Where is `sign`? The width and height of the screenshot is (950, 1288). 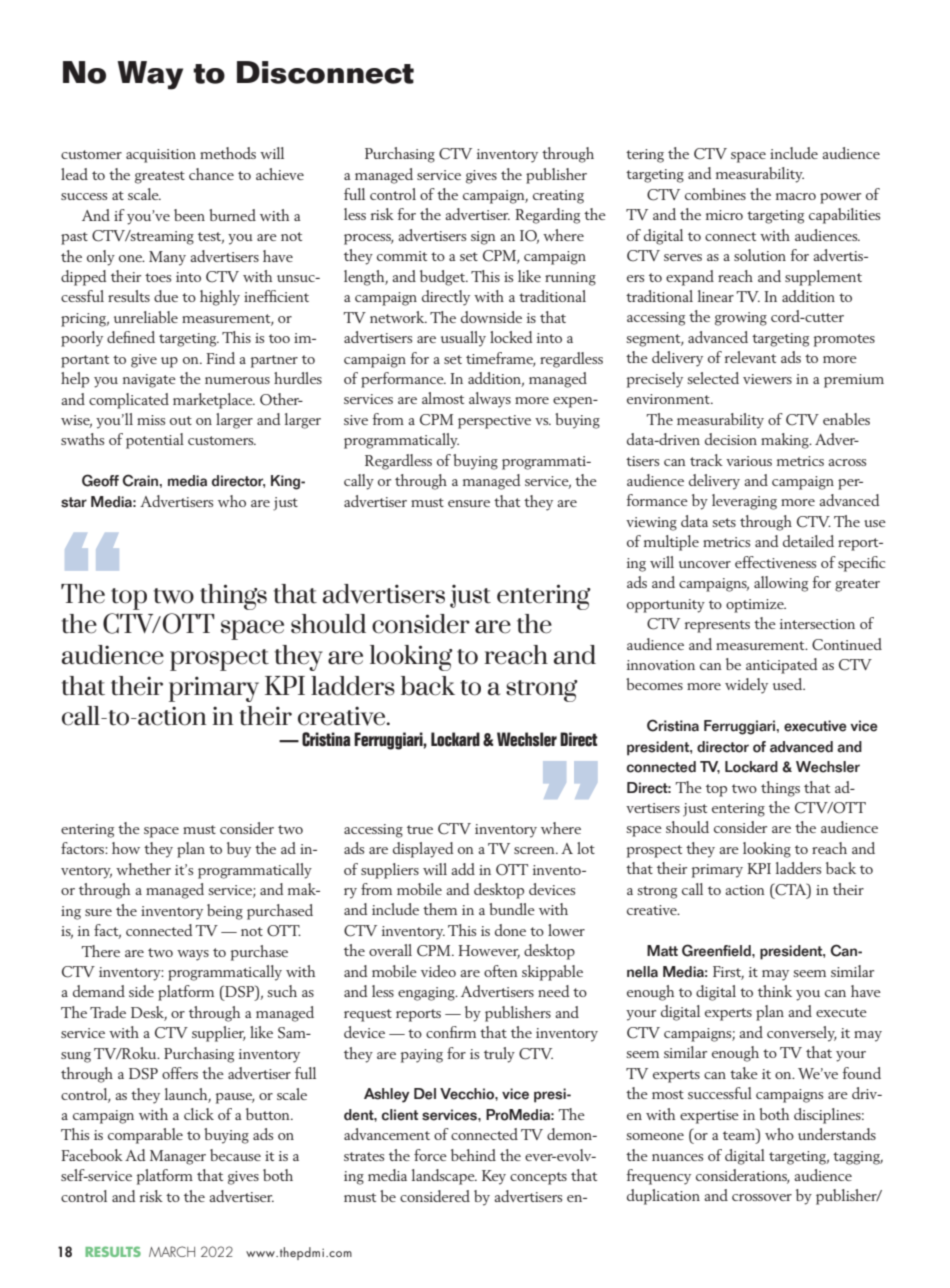
sign is located at coordinates (483, 238).
